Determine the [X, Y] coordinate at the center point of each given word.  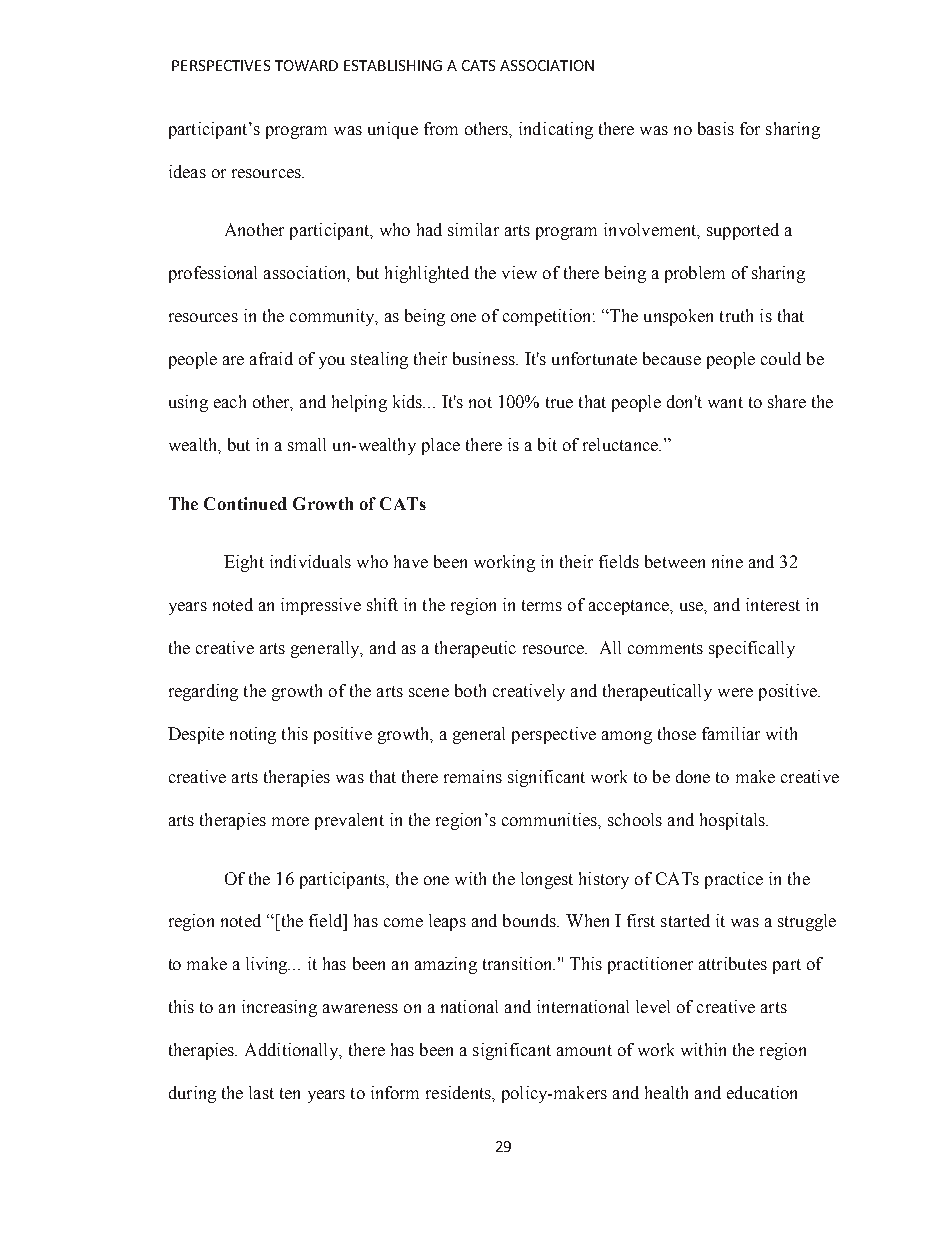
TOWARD [306, 65]
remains [473, 776]
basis [716, 128]
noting [253, 735]
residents [459, 1092]
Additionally [293, 1051]
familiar [731, 733]
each [230, 401]
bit [547, 444]
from [441, 128]
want [725, 402]
